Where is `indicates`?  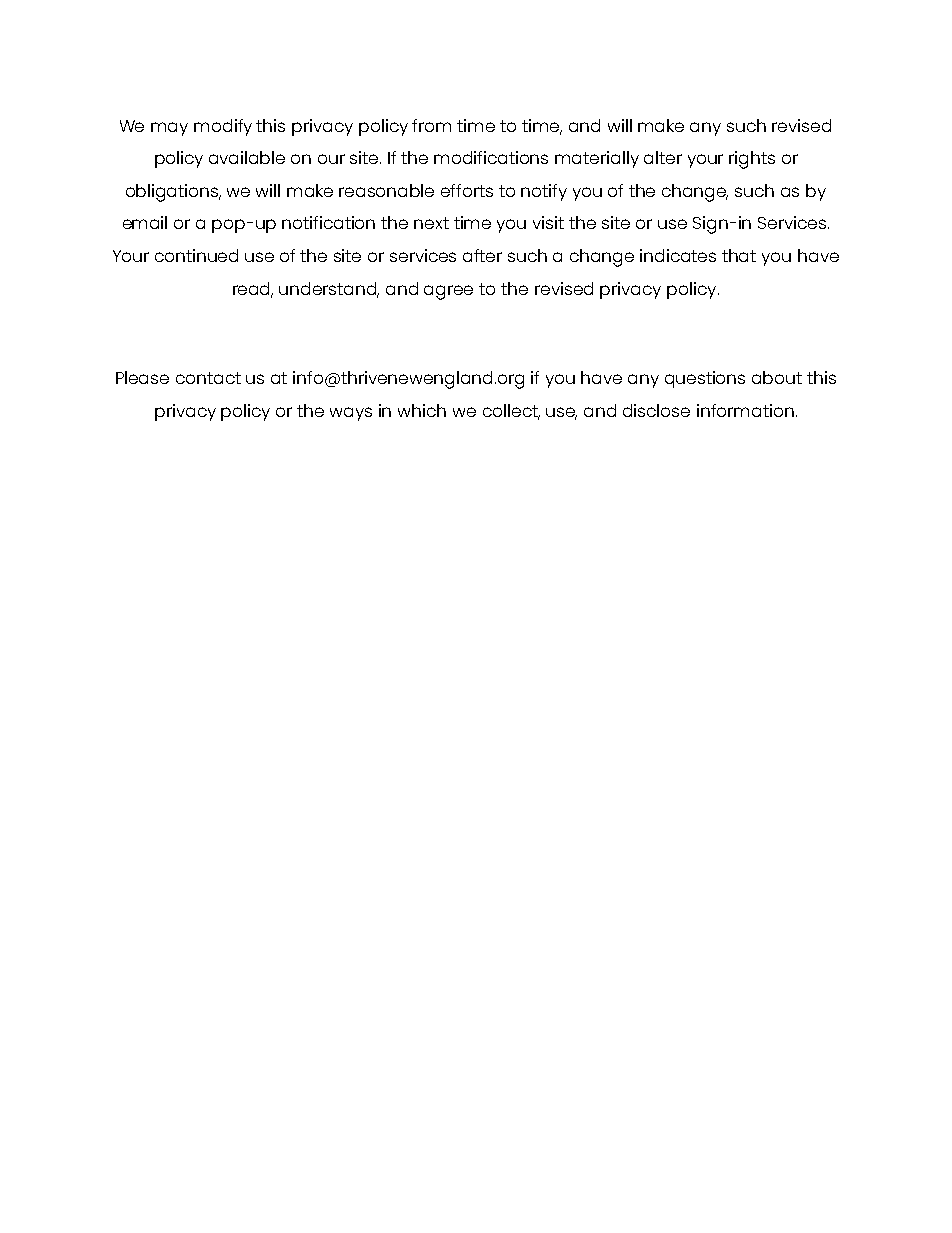 indicates is located at coordinates (678, 255).
